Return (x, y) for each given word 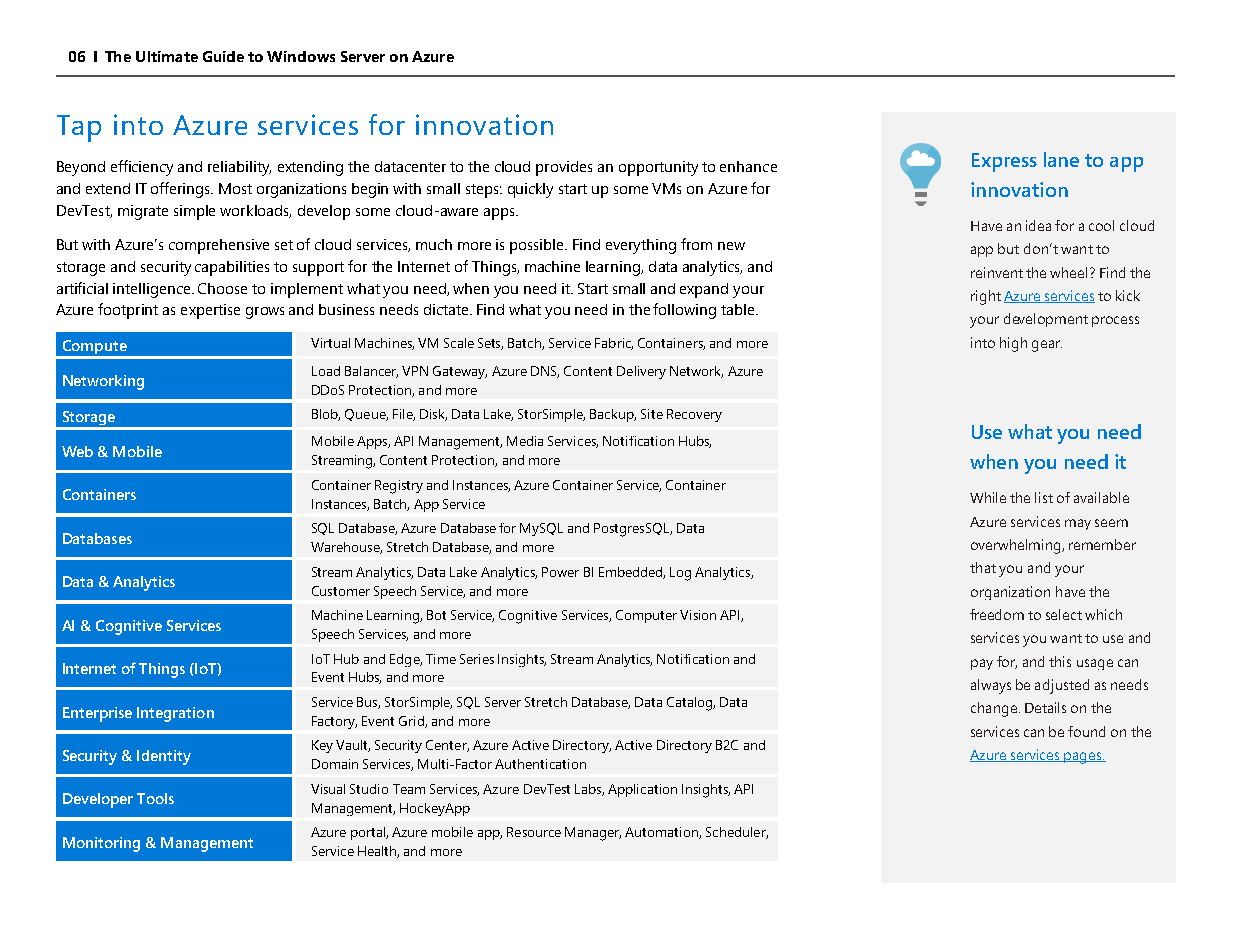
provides (564, 168)
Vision (698, 615)
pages (1083, 758)
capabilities (232, 268)
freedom (997, 614)
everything (641, 246)
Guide (223, 56)
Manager (593, 834)
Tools (155, 798)
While (988, 497)
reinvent (997, 272)
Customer (341, 591)
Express (1004, 162)
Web (77, 451)
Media (525, 441)
